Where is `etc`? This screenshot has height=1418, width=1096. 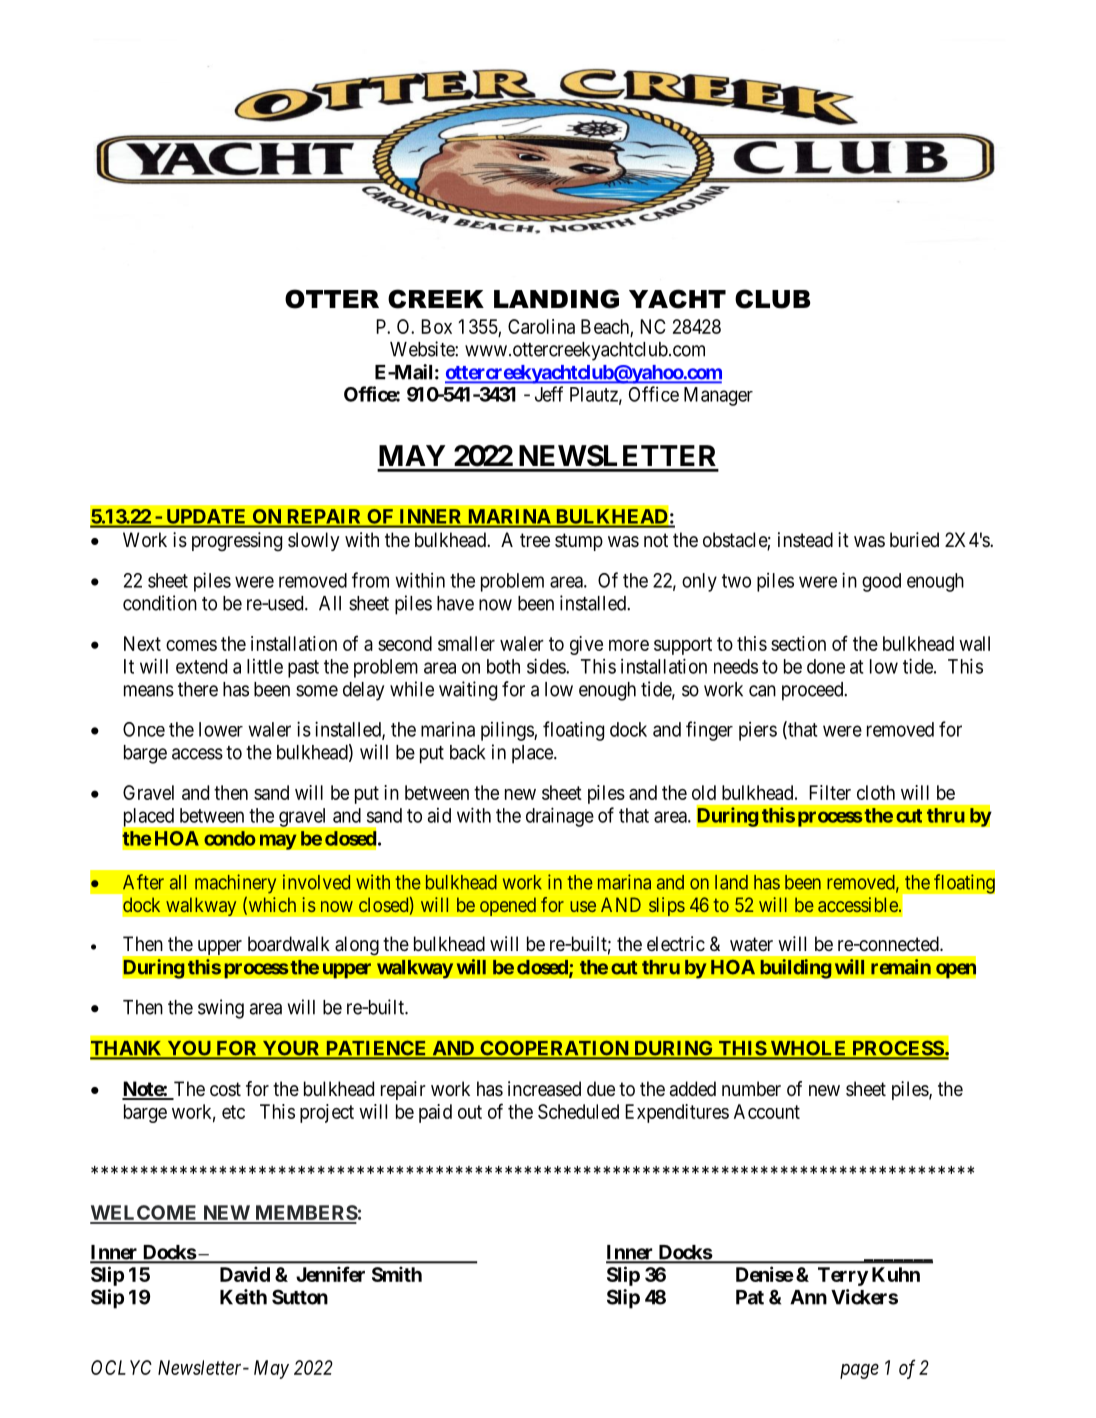 etc is located at coordinates (233, 1112).
